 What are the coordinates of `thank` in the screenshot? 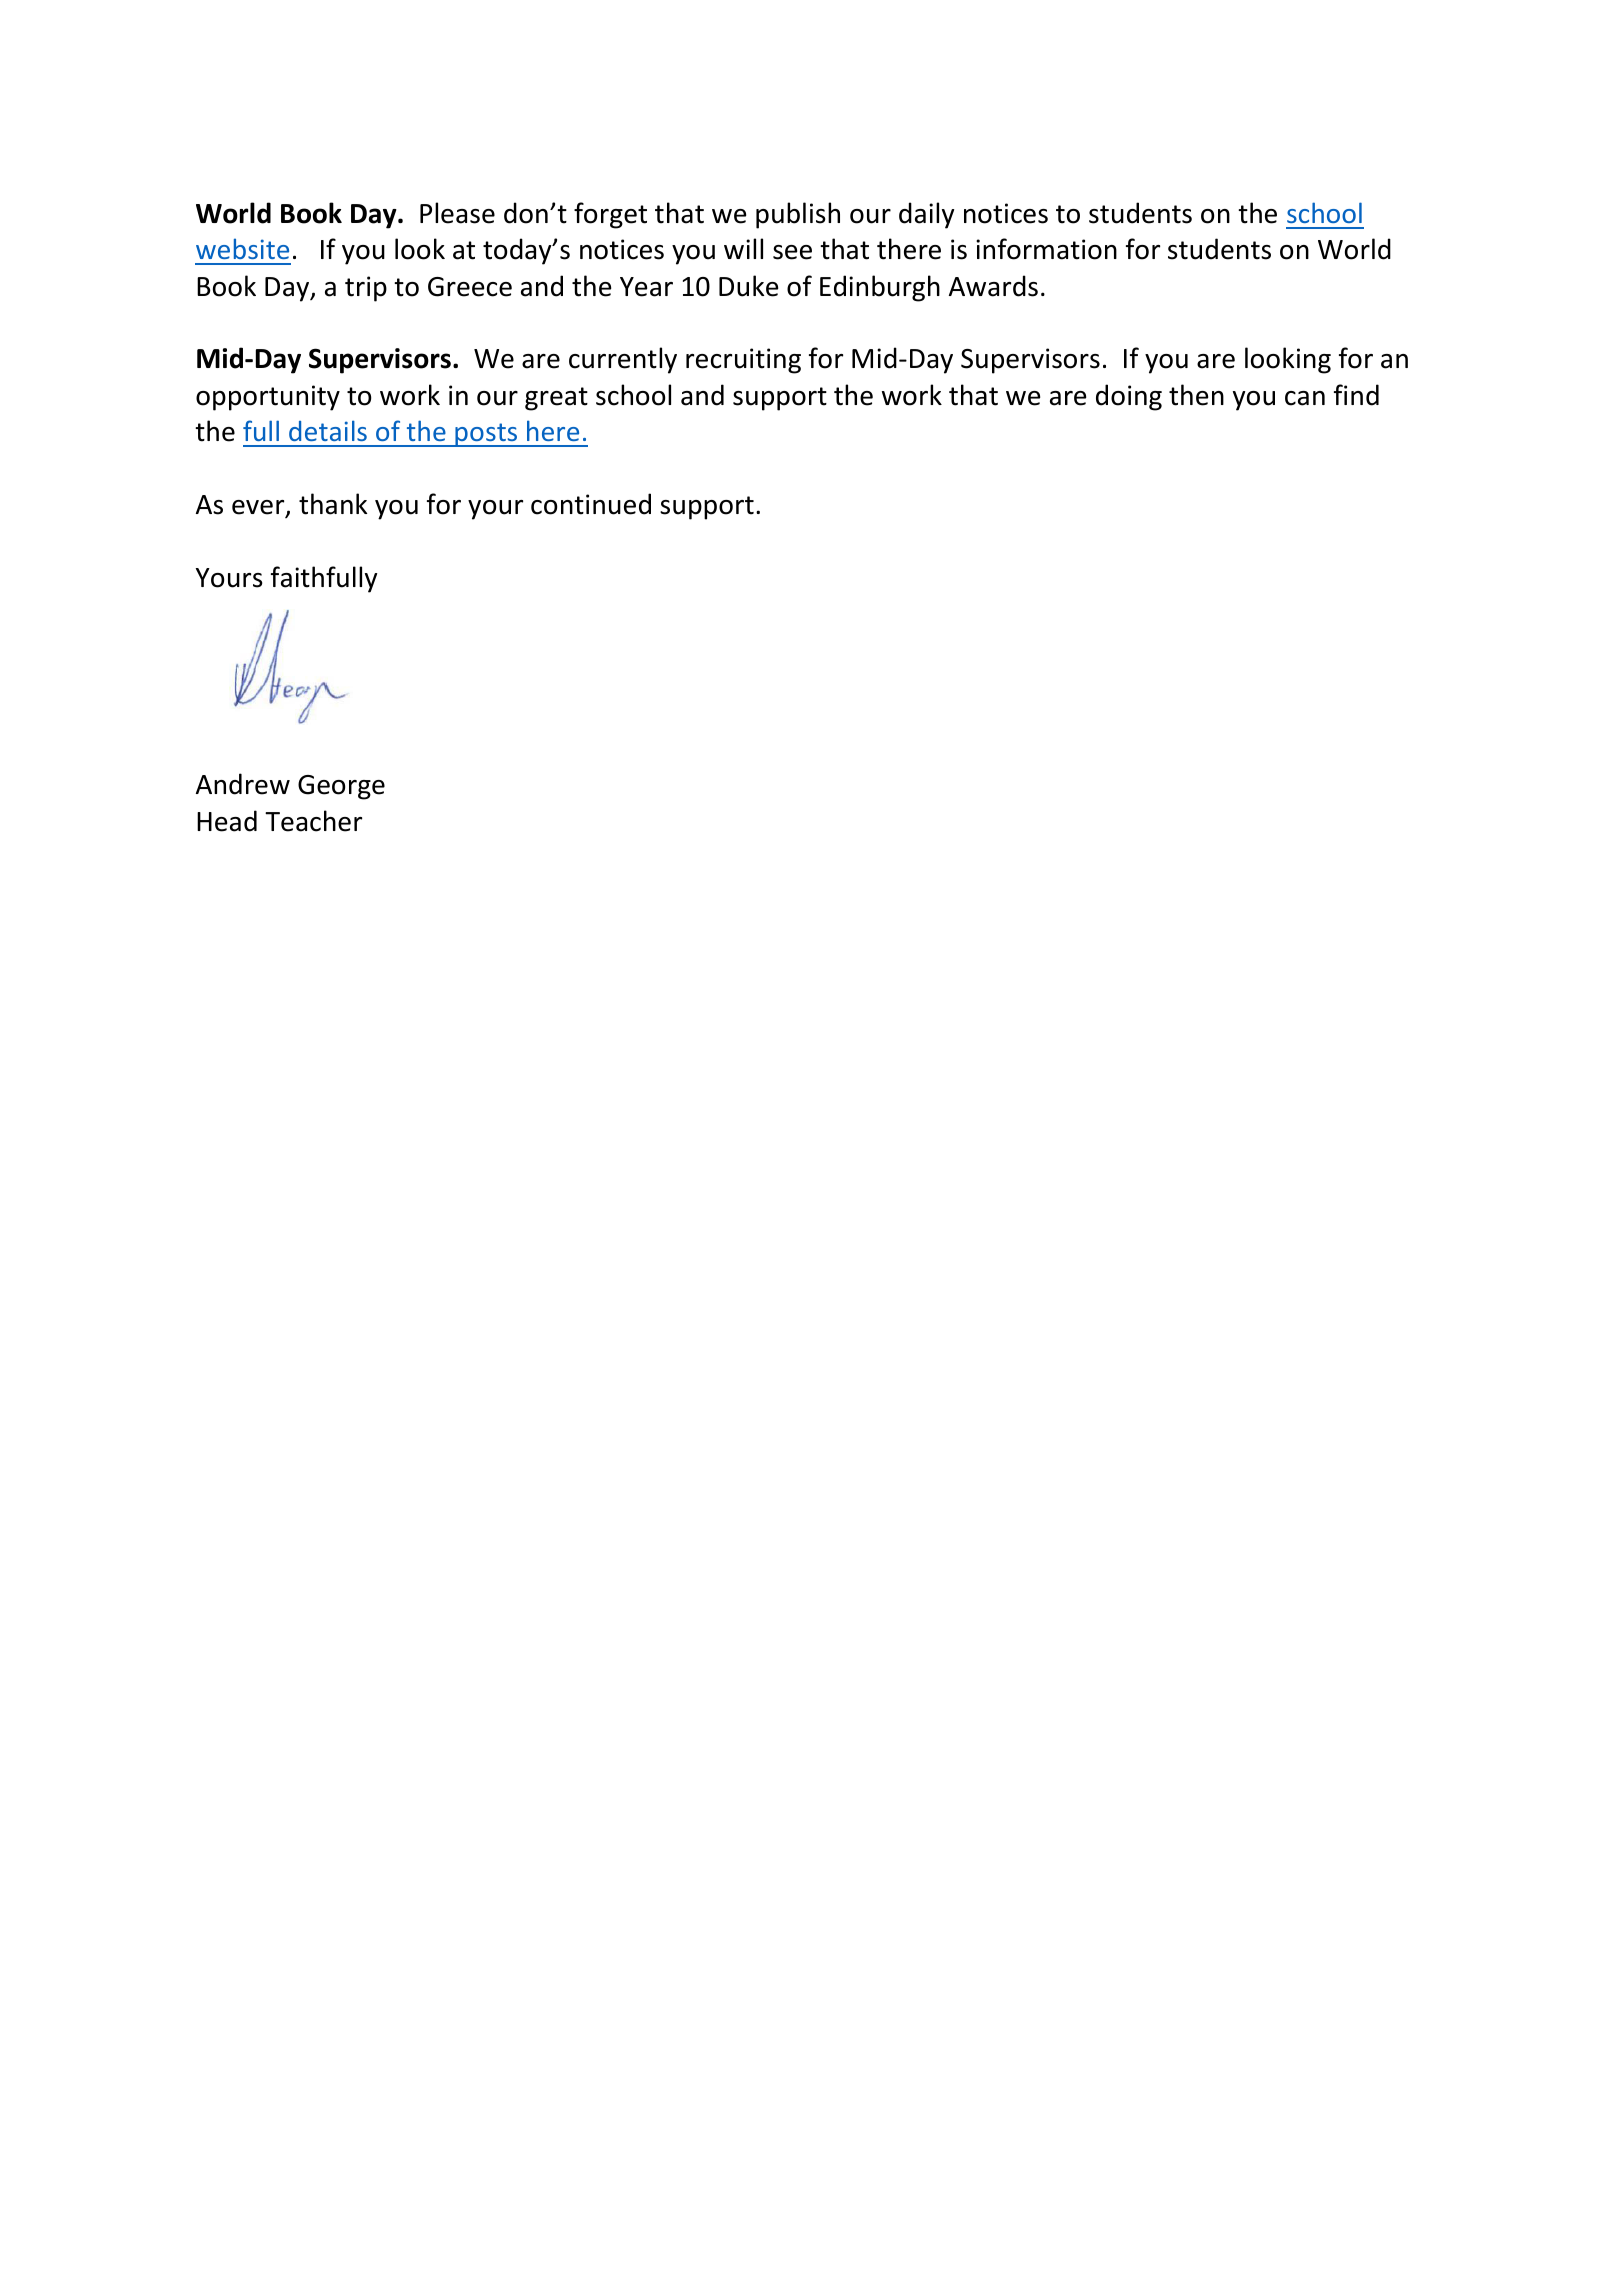 It's located at (333, 504).
